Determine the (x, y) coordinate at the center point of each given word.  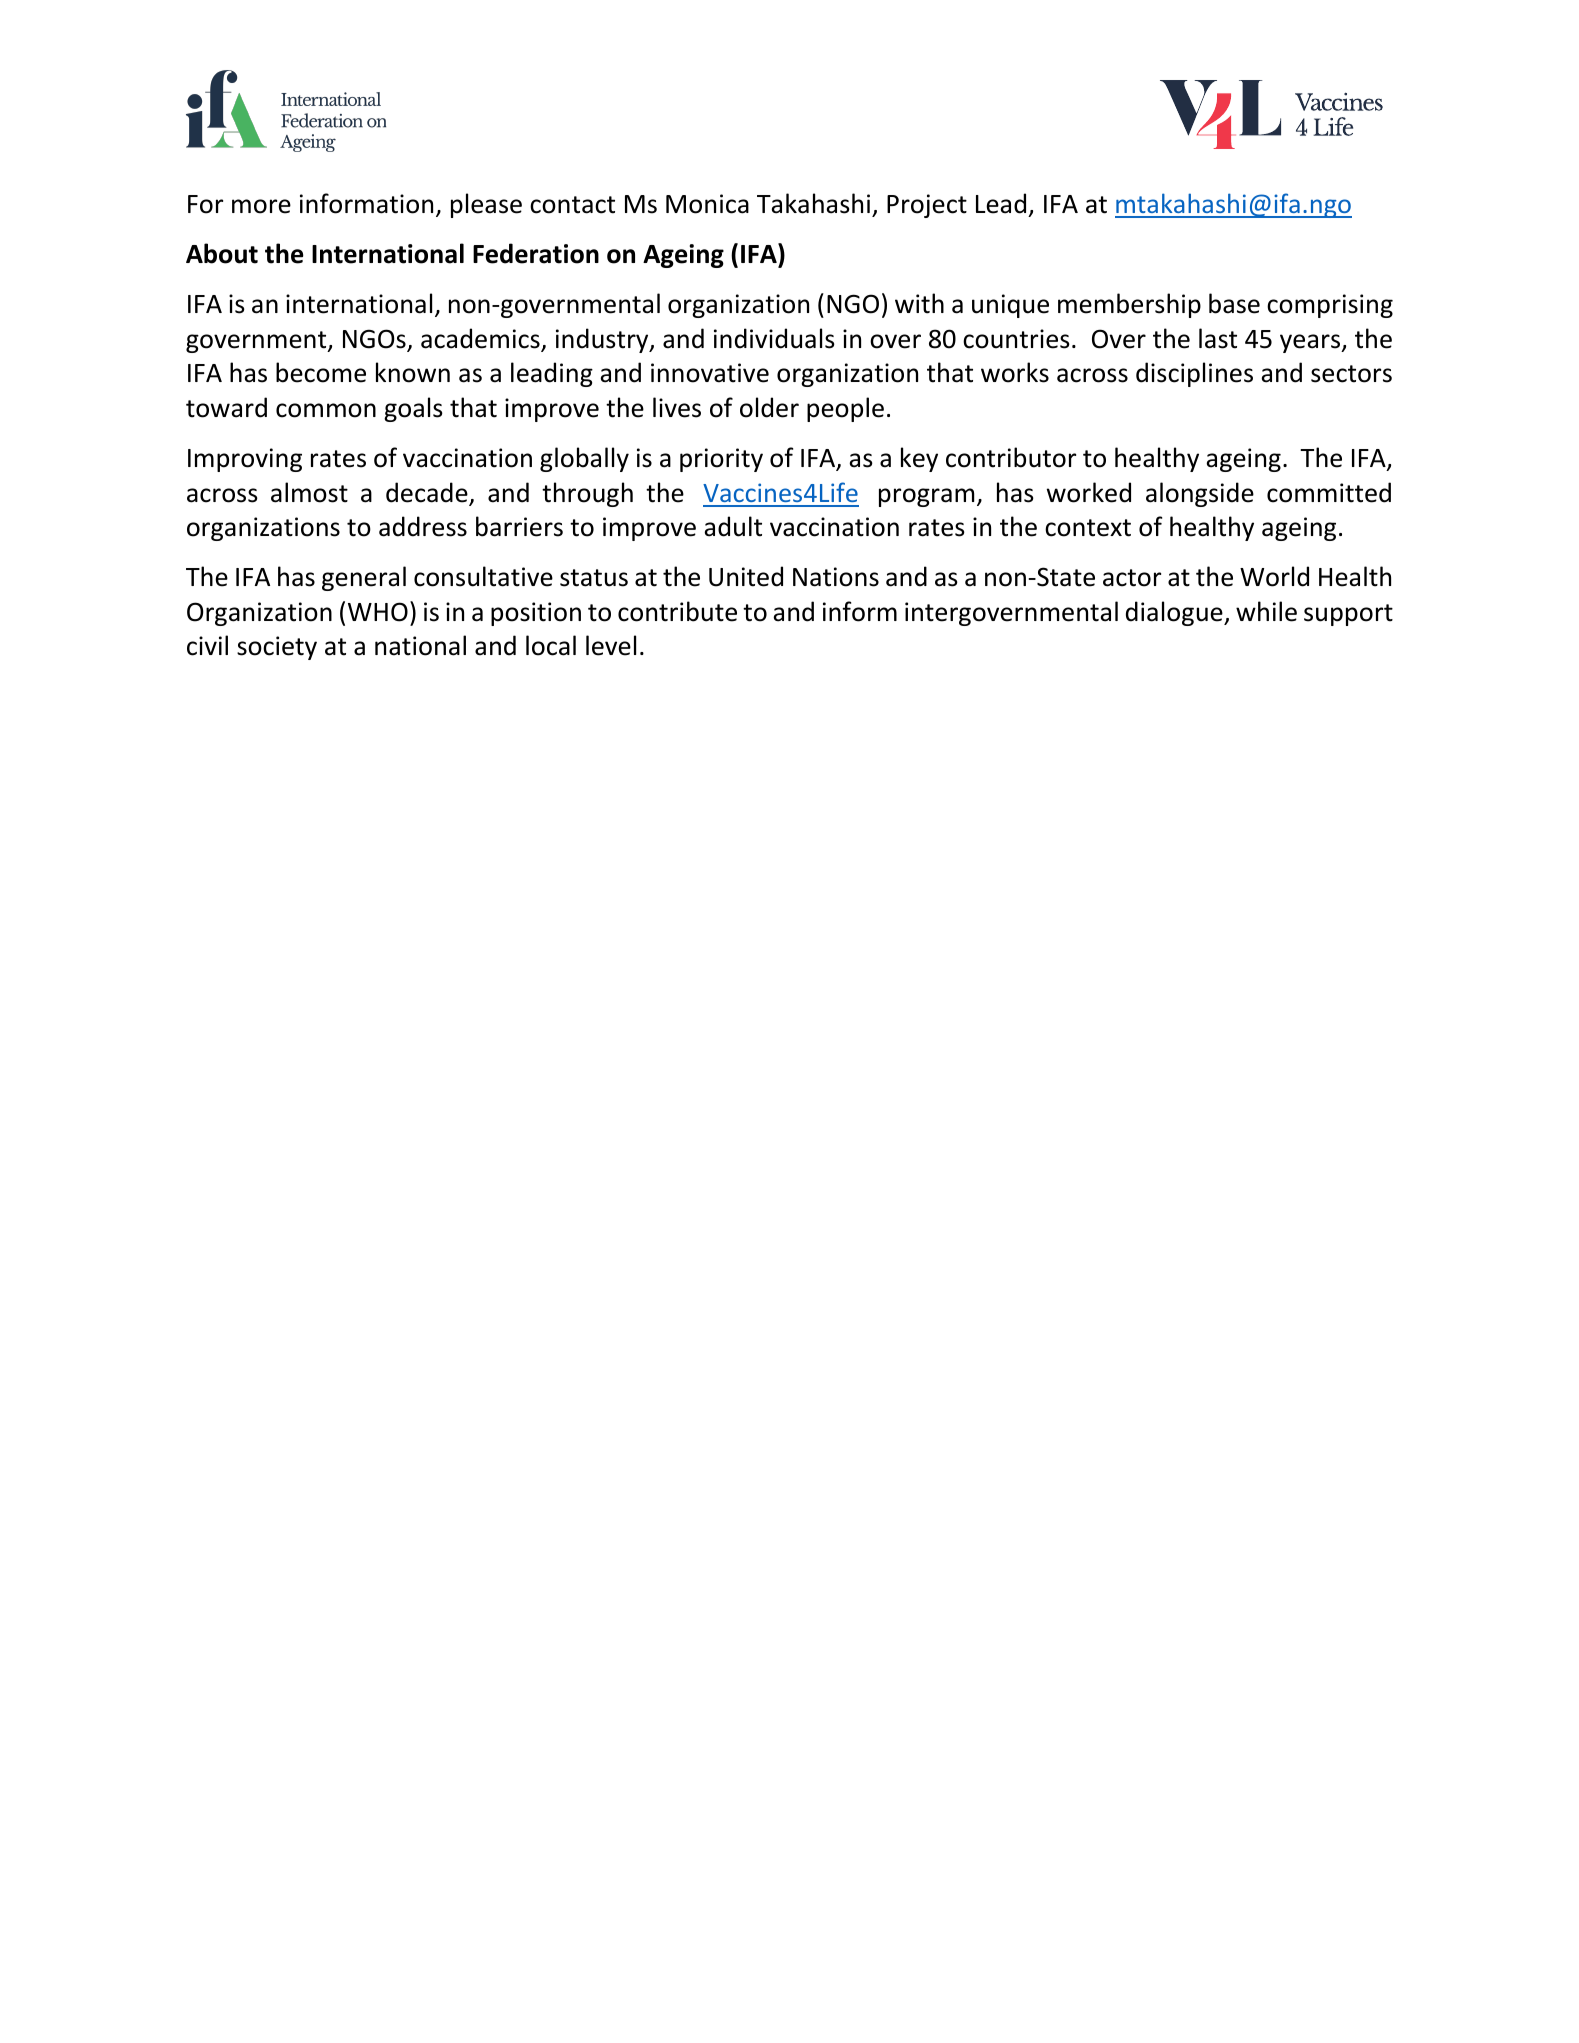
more (261, 206)
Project (927, 206)
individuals (774, 338)
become (321, 372)
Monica (707, 204)
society (277, 648)
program (926, 497)
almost (309, 492)
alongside (1200, 494)
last (1218, 338)
